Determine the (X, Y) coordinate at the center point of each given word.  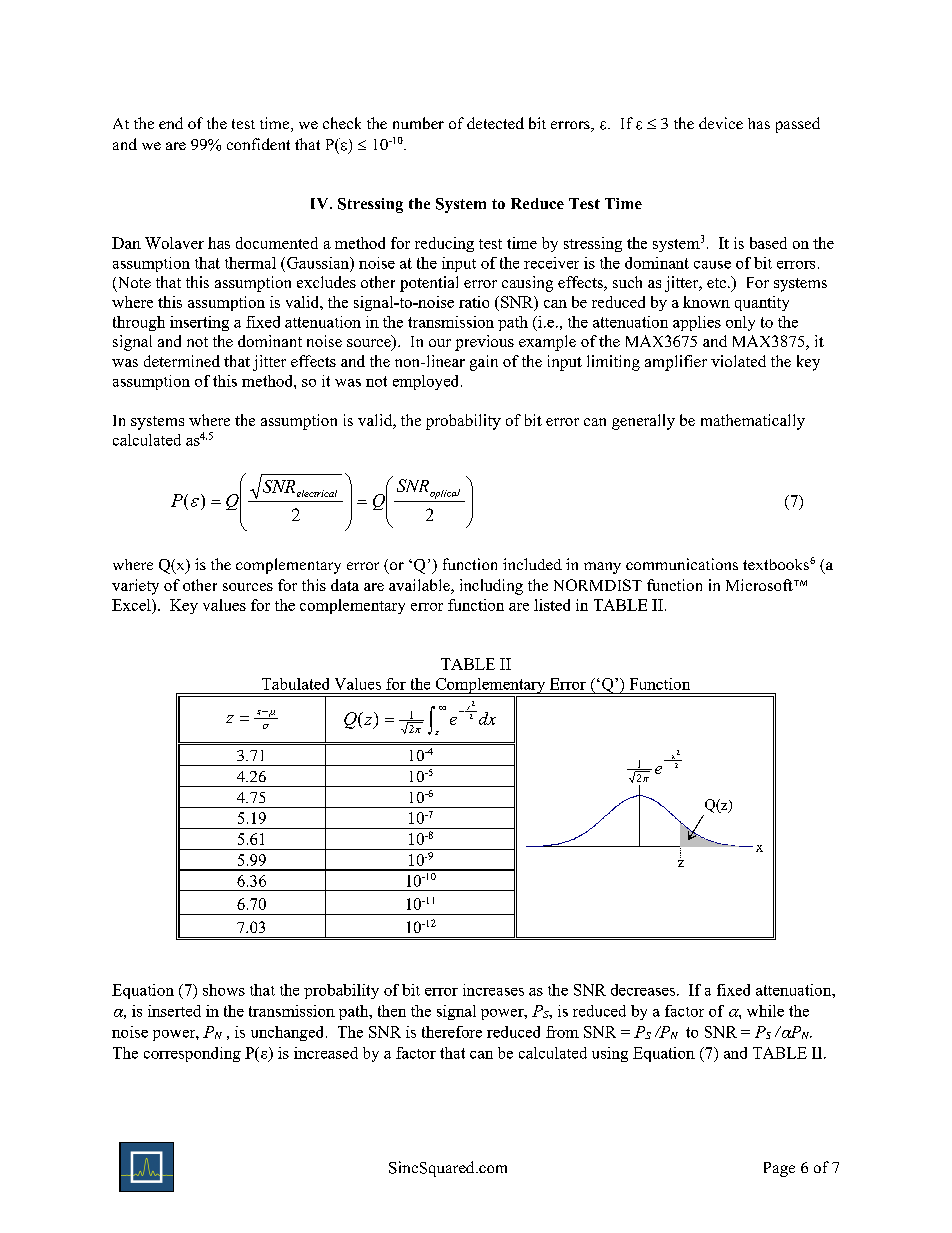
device (721, 123)
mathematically (753, 422)
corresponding (192, 1054)
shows (224, 990)
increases (493, 990)
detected (495, 123)
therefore (452, 1032)
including (491, 587)
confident (258, 144)
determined (182, 361)
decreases (644, 990)
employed (427, 382)
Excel (132, 605)
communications (682, 564)
